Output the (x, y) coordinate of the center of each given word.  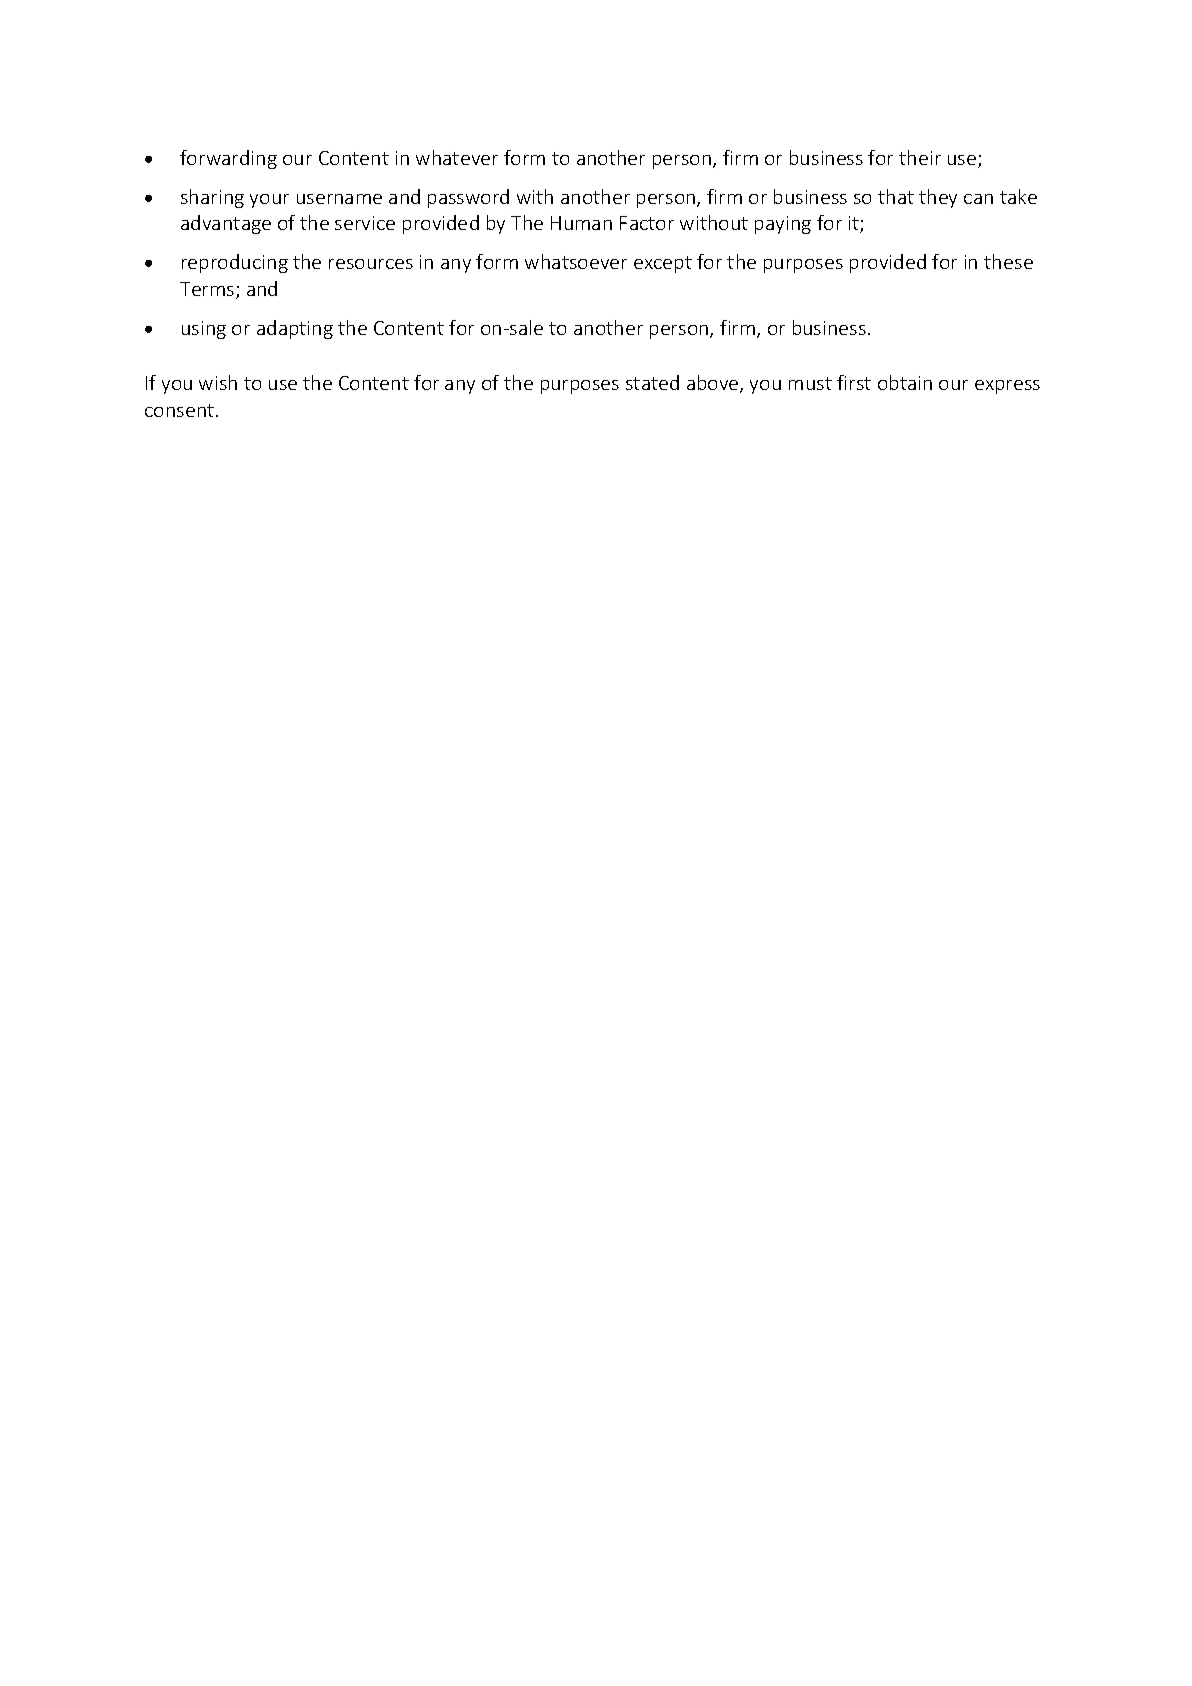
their (920, 157)
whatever (457, 157)
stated (652, 382)
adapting (295, 329)
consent (181, 410)
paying (783, 225)
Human (581, 223)
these (1008, 261)
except (663, 264)
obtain (905, 382)
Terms (208, 290)
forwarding (228, 159)
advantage (226, 224)
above (714, 384)
